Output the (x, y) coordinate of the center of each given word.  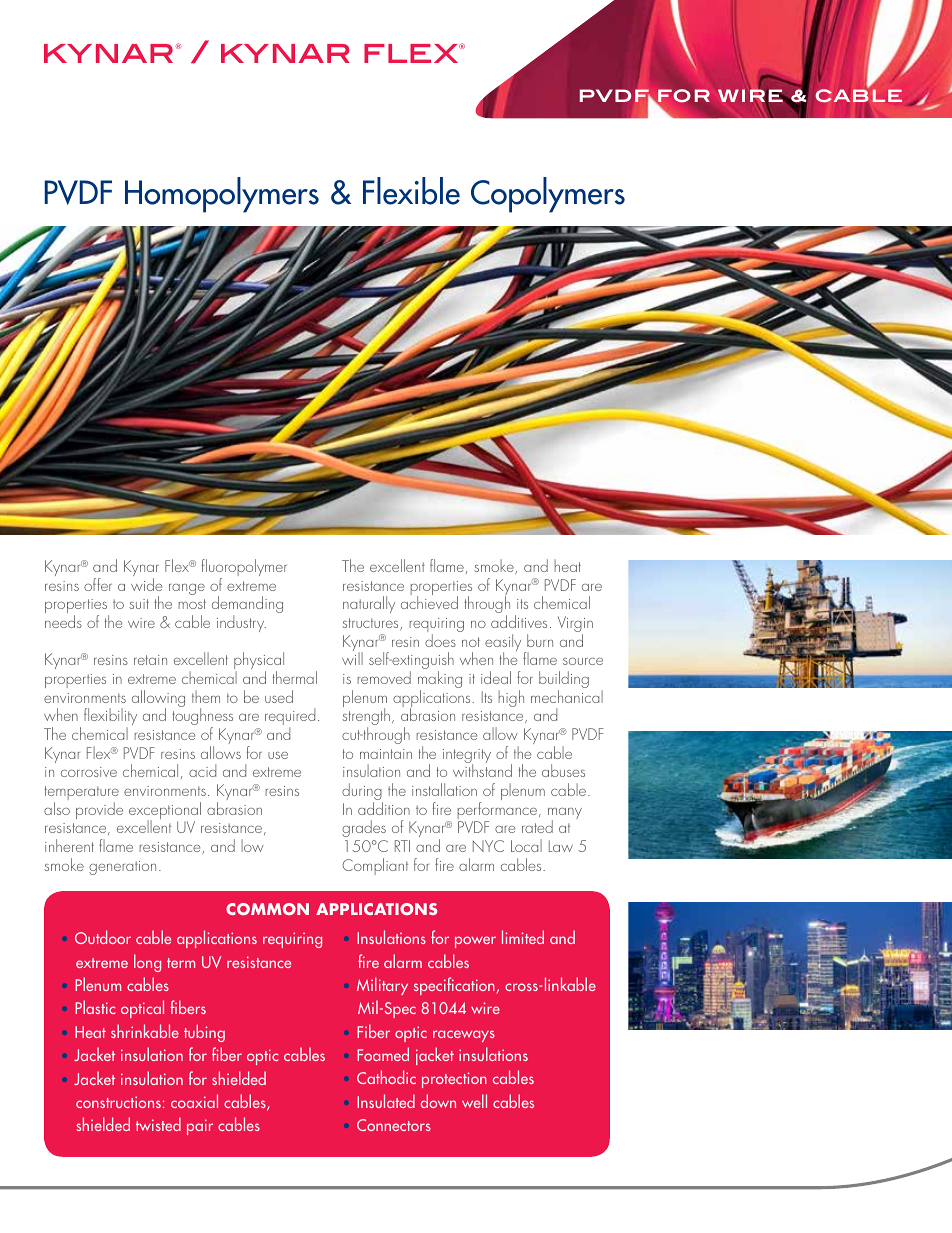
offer (98, 584)
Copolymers (548, 195)
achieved (429, 601)
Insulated (386, 1101)
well (474, 1101)
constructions (118, 1102)
